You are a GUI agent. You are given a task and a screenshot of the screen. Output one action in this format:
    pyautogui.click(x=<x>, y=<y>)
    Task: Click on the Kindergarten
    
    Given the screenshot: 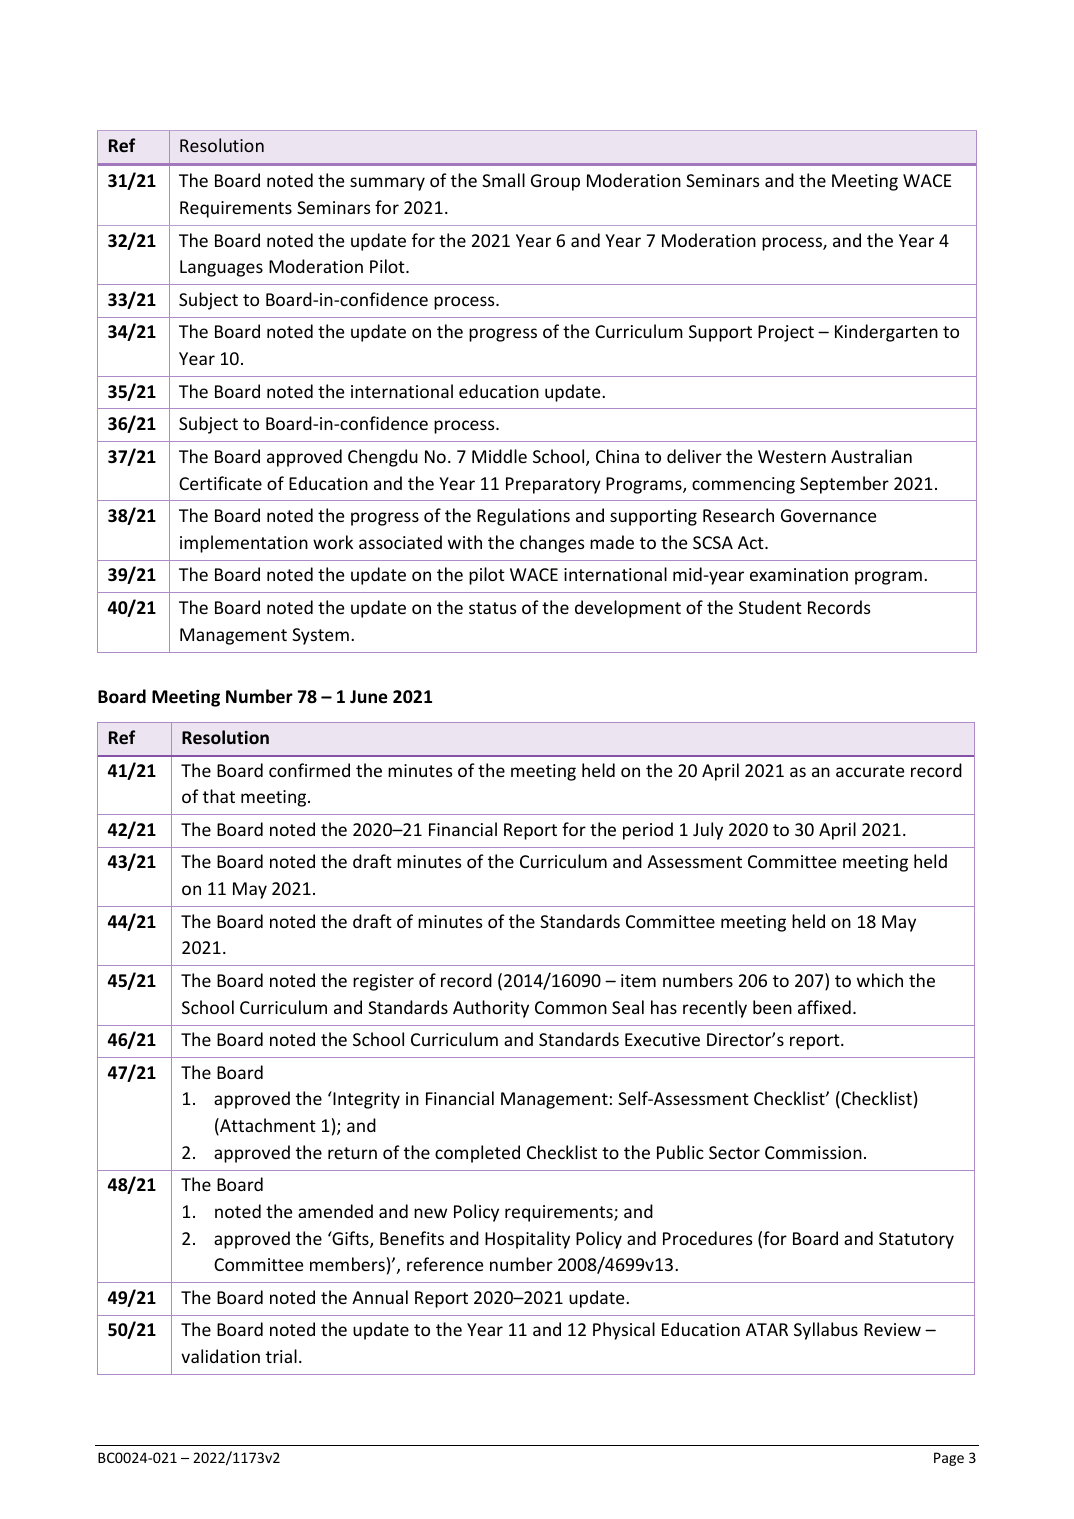 What is the action you would take?
    pyautogui.click(x=886, y=333)
